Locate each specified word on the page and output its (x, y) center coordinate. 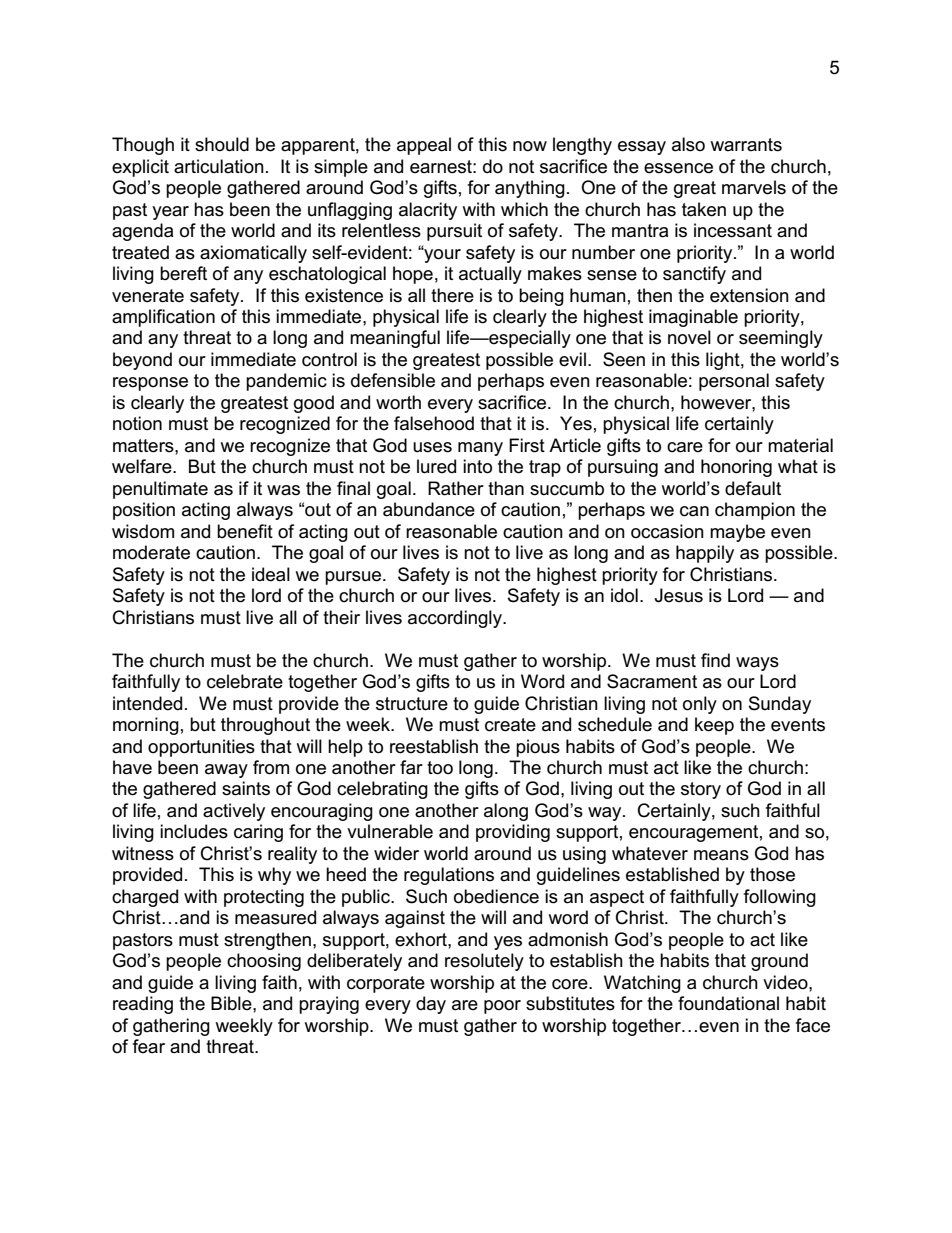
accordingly (456, 619)
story (701, 790)
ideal (271, 574)
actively (234, 812)
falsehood (434, 423)
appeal (424, 146)
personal (734, 382)
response (150, 384)
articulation (219, 166)
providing (513, 833)
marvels (754, 187)
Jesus (679, 595)
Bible (232, 1003)
